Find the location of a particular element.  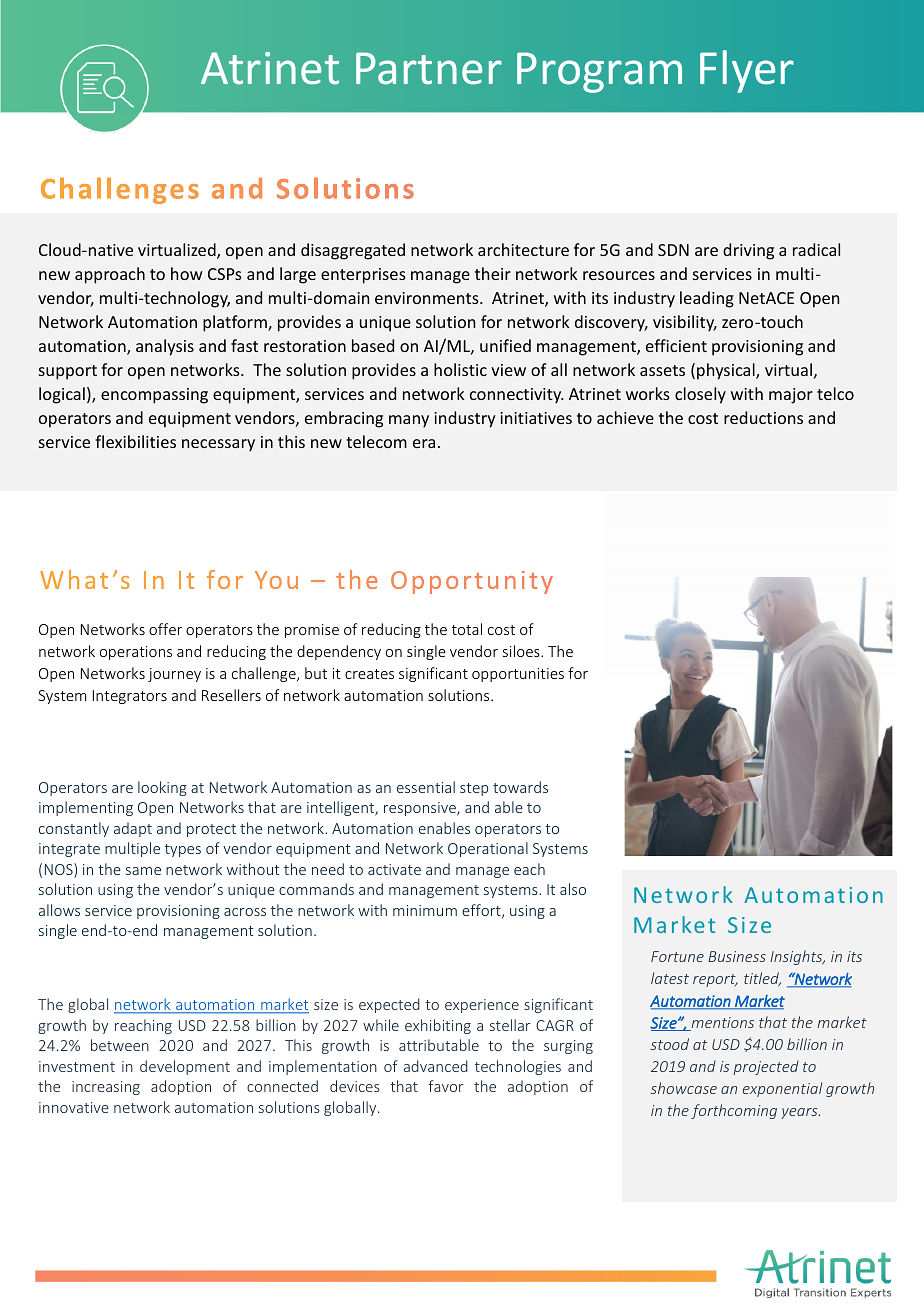

favor is located at coordinates (446, 1086).
